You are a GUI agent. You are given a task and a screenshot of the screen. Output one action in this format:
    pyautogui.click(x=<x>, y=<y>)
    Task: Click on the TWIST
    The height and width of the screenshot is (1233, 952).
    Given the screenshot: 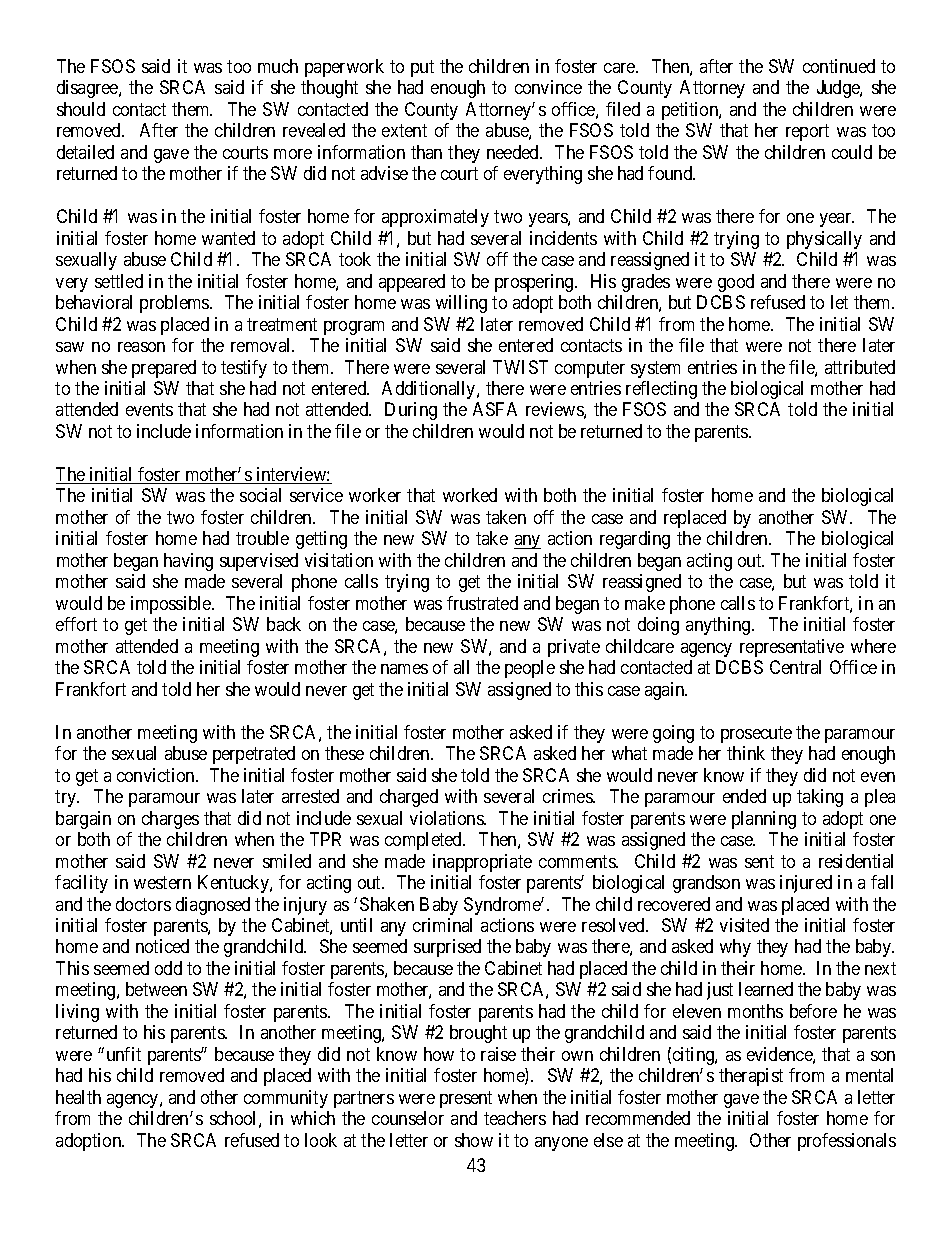 What is the action you would take?
    pyautogui.click(x=520, y=367)
